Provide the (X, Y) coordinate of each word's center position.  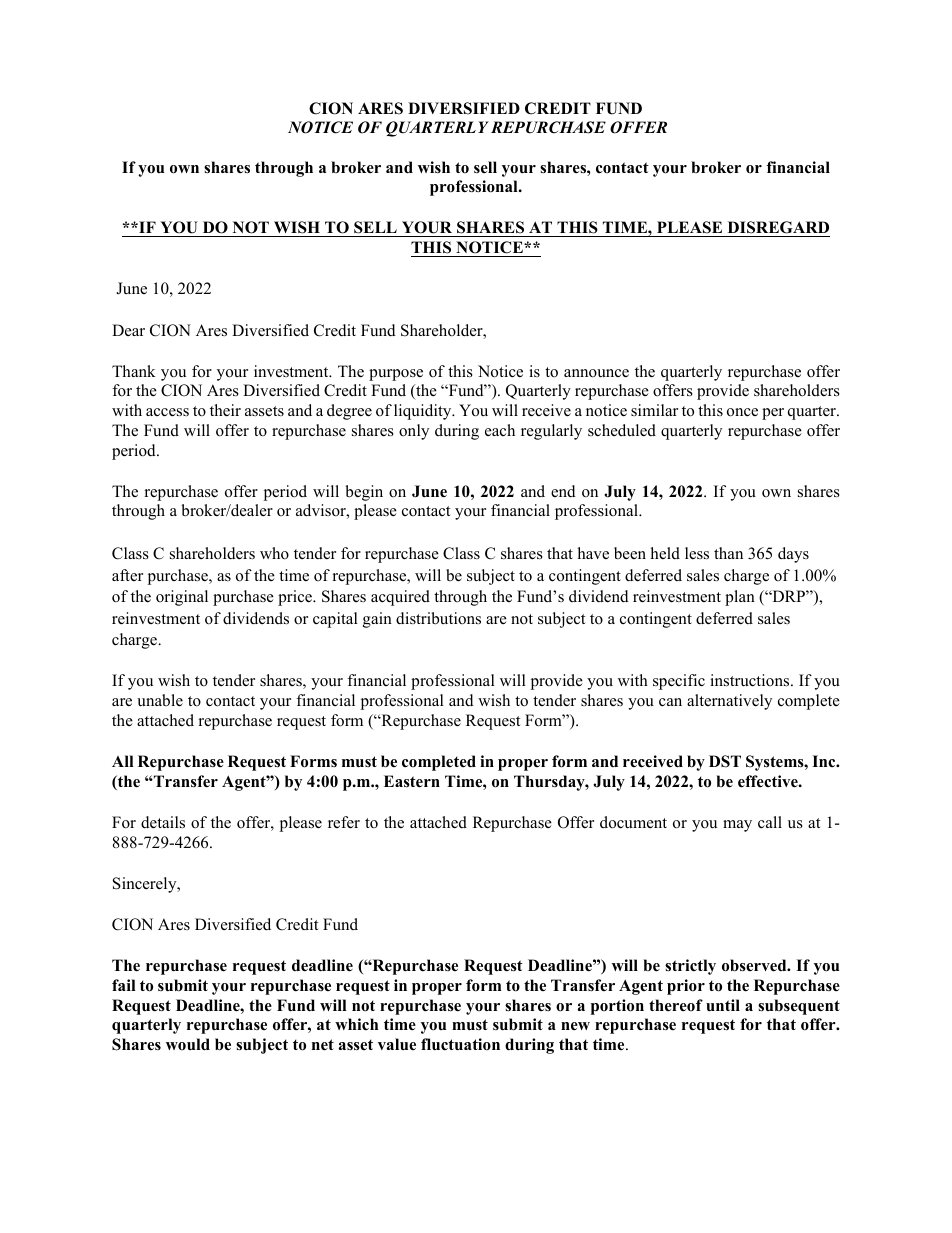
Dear (128, 330)
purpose (396, 375)
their (225, 410)
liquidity (424, 412)
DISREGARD (777, 229)
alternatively (729, 702)
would (188, 1044)
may (737, 826)
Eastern (412, 781)
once (742, 412)
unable (160, 700)
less (697, 553)
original (182, 598)
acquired (400, 598)
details (163, 822)
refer (344, 822)
